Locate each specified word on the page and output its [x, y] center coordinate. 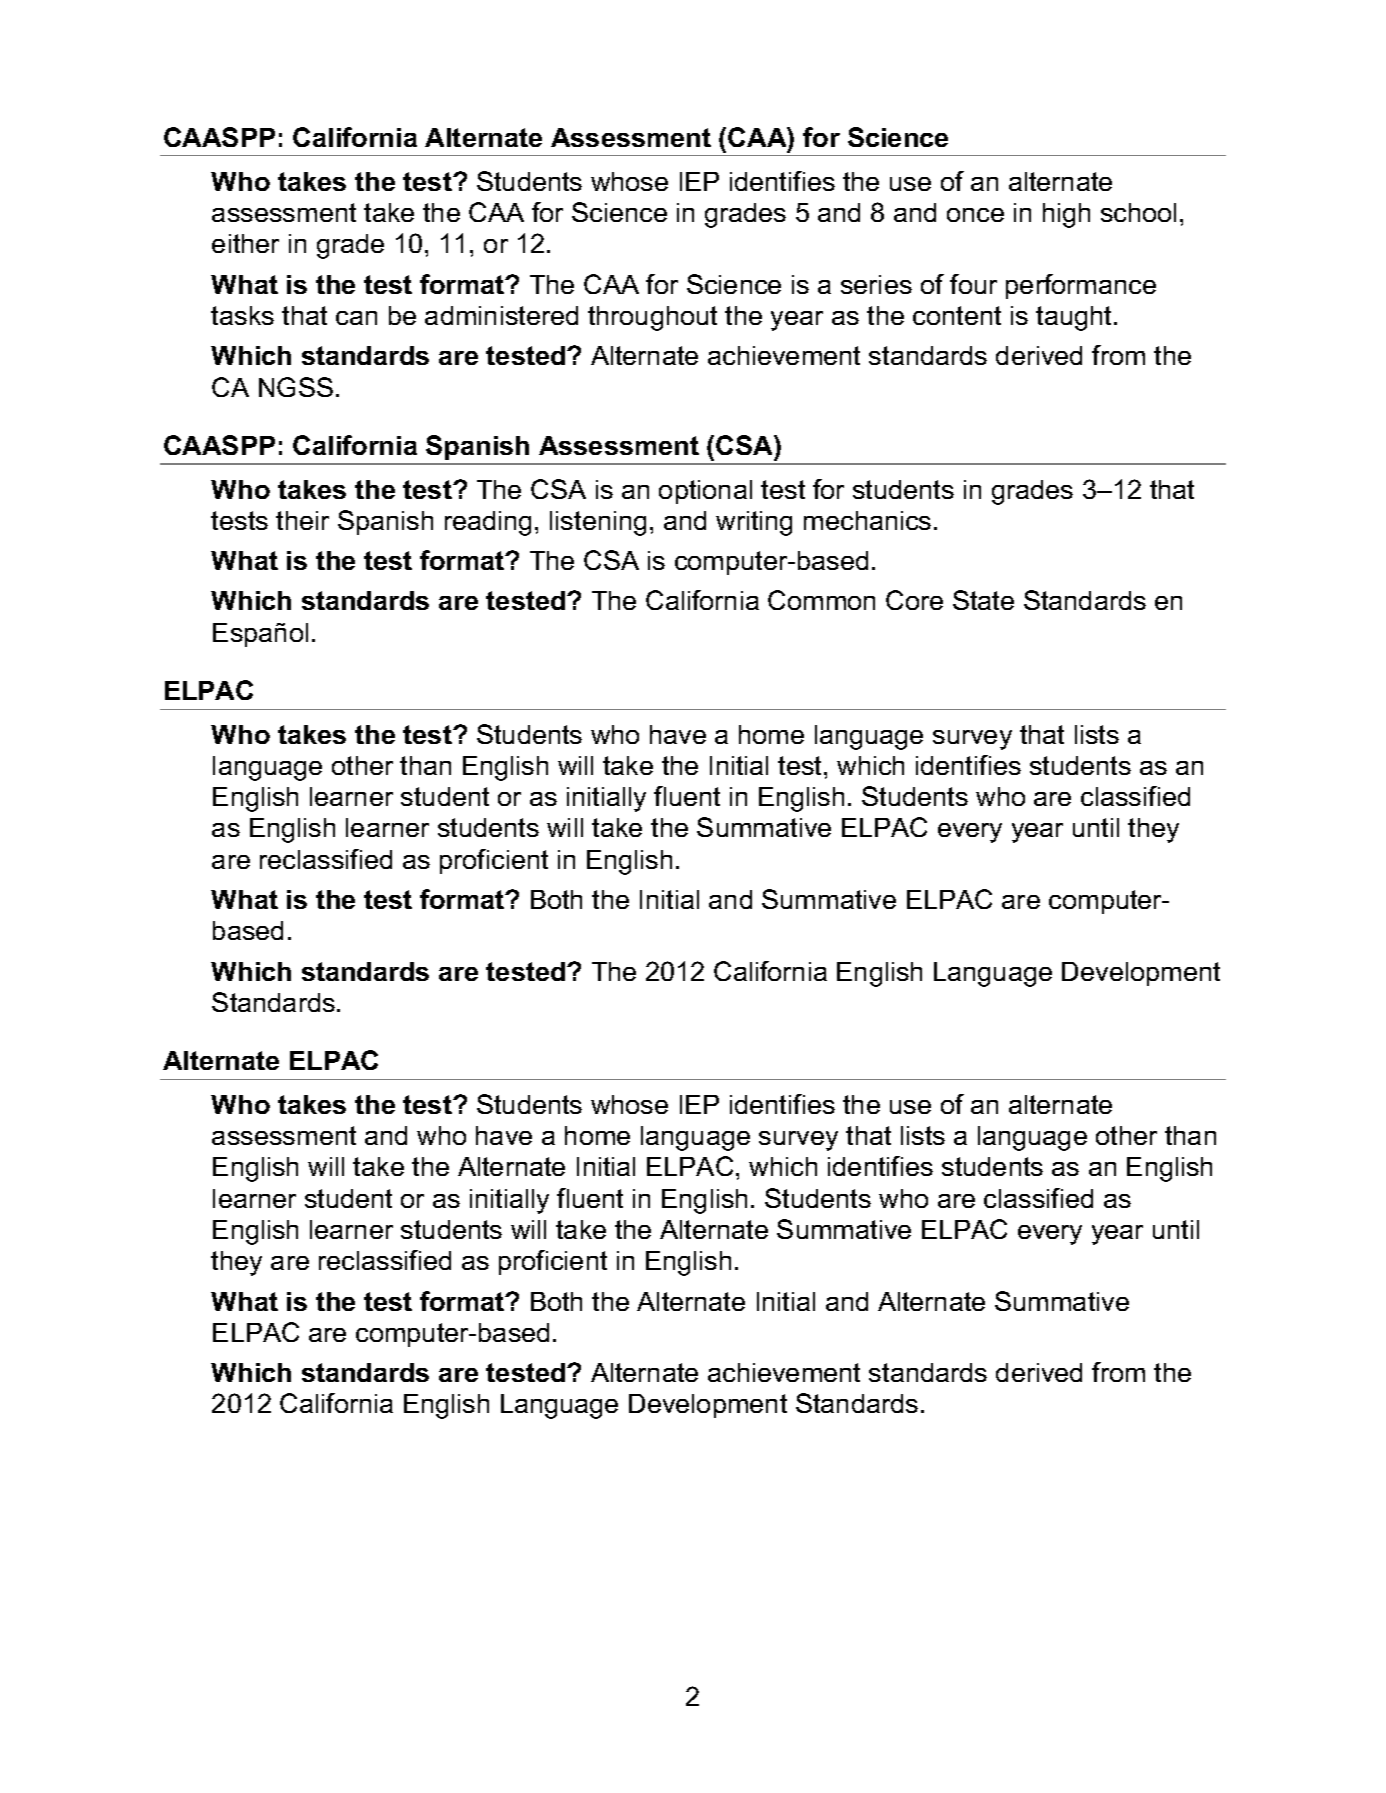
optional [705, 492]
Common [821, 600]
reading [488, 523]
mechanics [867, 520]
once [975, 215]
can [356, 318]
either [245, 243]
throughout [652, 318]
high [1066, 215]
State [983, 600]
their [302, 520]
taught [1075, 318]
